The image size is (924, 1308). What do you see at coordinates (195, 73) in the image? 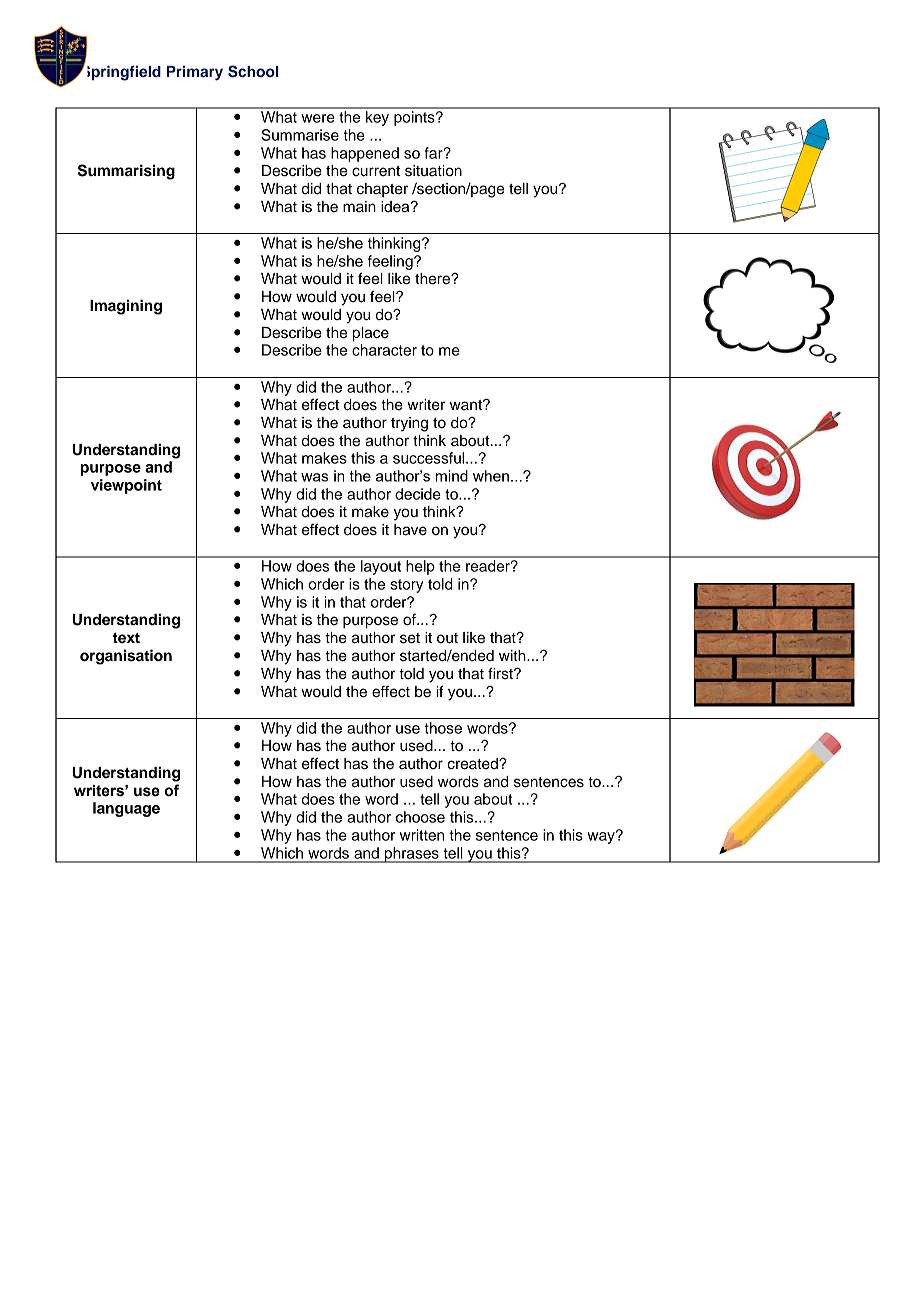
I see `Primary` at bounding box center [195, 73].
